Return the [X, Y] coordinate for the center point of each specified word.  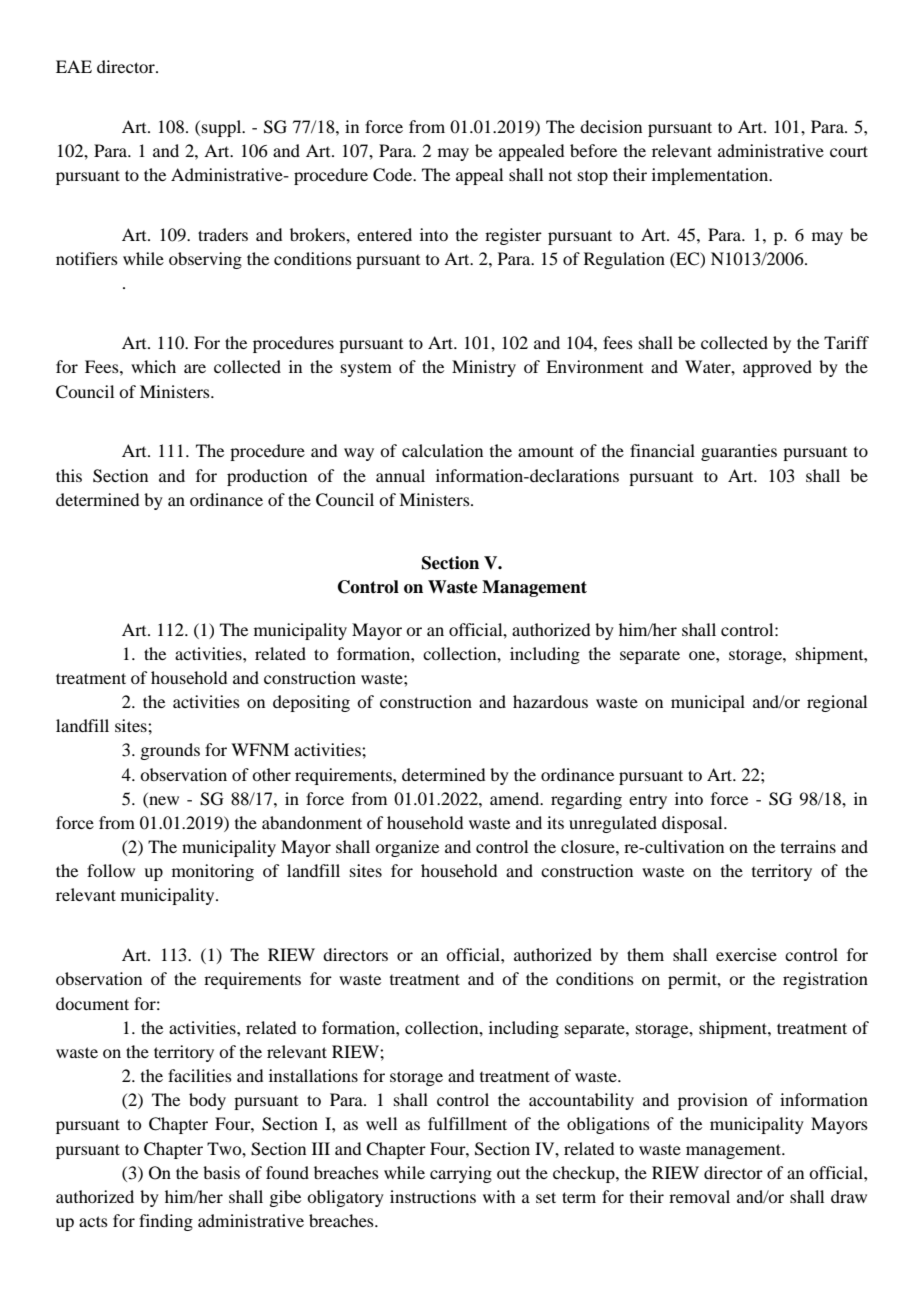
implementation [711, 176]
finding [166, 1222]
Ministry [484, 368]
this [69, 475]
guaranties [739, 452]
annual [400, 475]
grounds [170, 751]
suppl [223, 128]
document [92, 1003]
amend [516, 798]
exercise [746, 954]
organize [407, 848]
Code [394, 175]
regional [837, 703]
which [153, 366]
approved [777, 368]
